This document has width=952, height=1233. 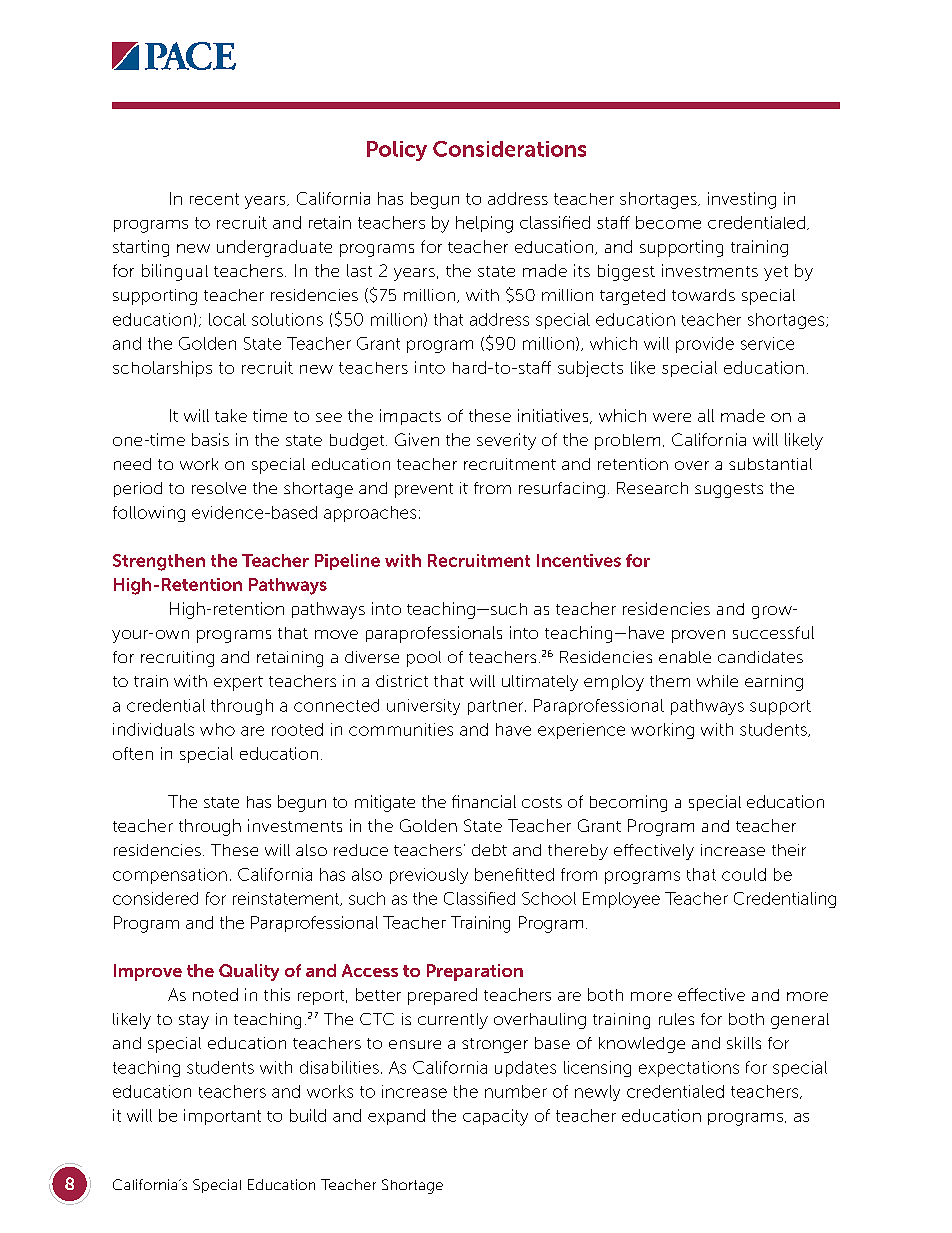 What do you see at coordinates (222, 1117) in the document?
I see `important` at bounding box center [222, 1117].
